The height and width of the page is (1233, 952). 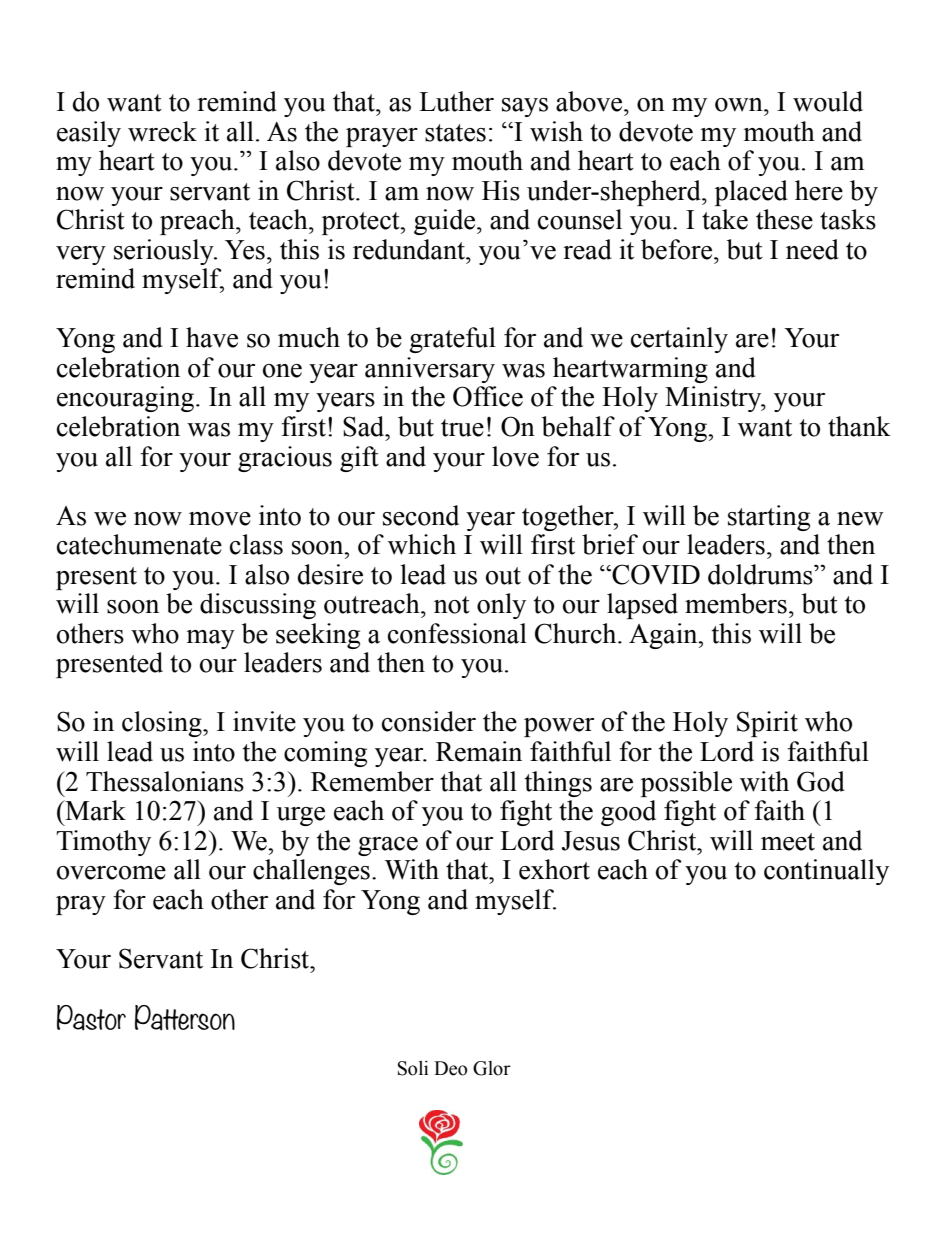 I want to click on grateful, so click(x=452, y=340).
